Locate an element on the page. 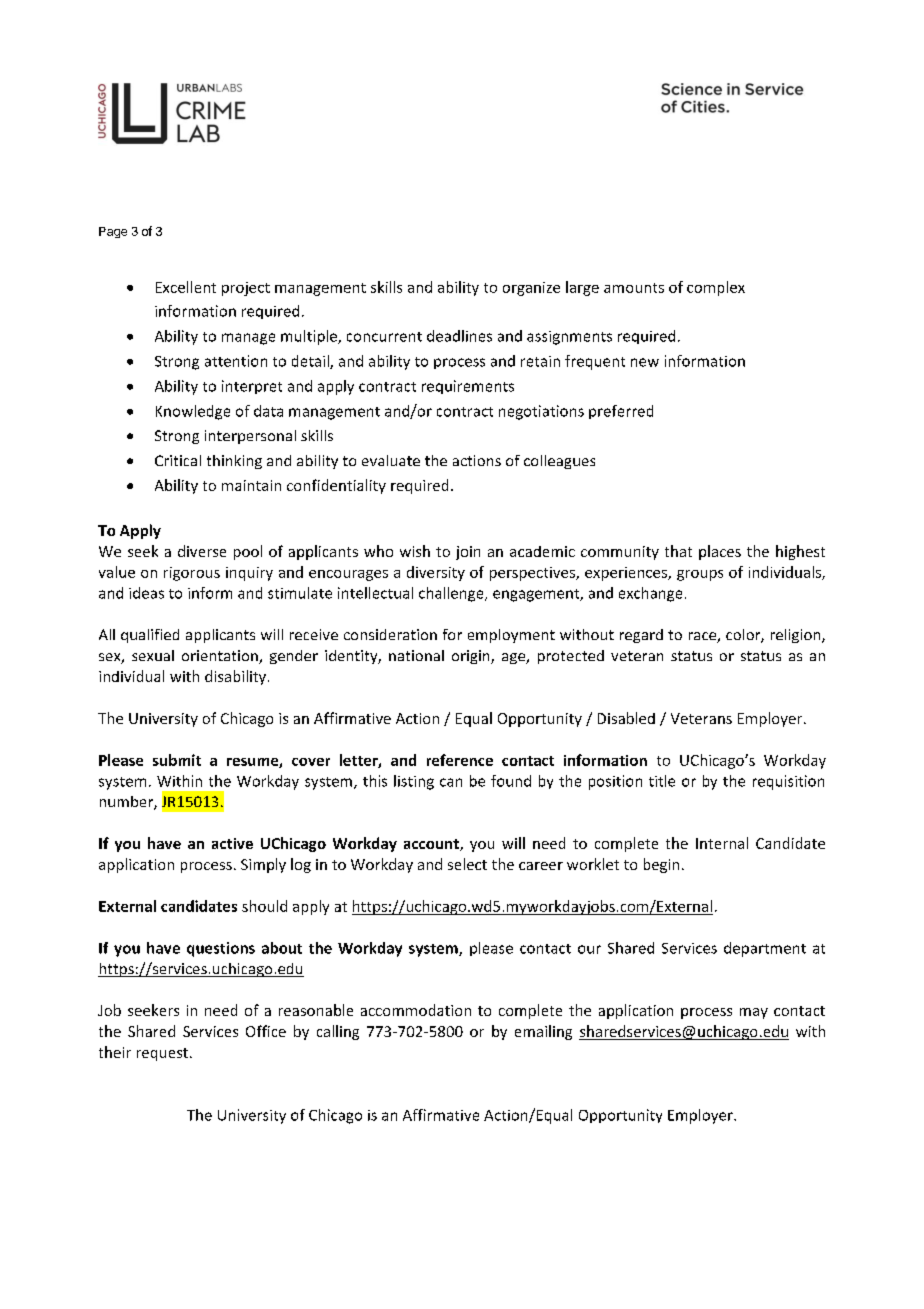  request is located at coordinates (164, 1054).
